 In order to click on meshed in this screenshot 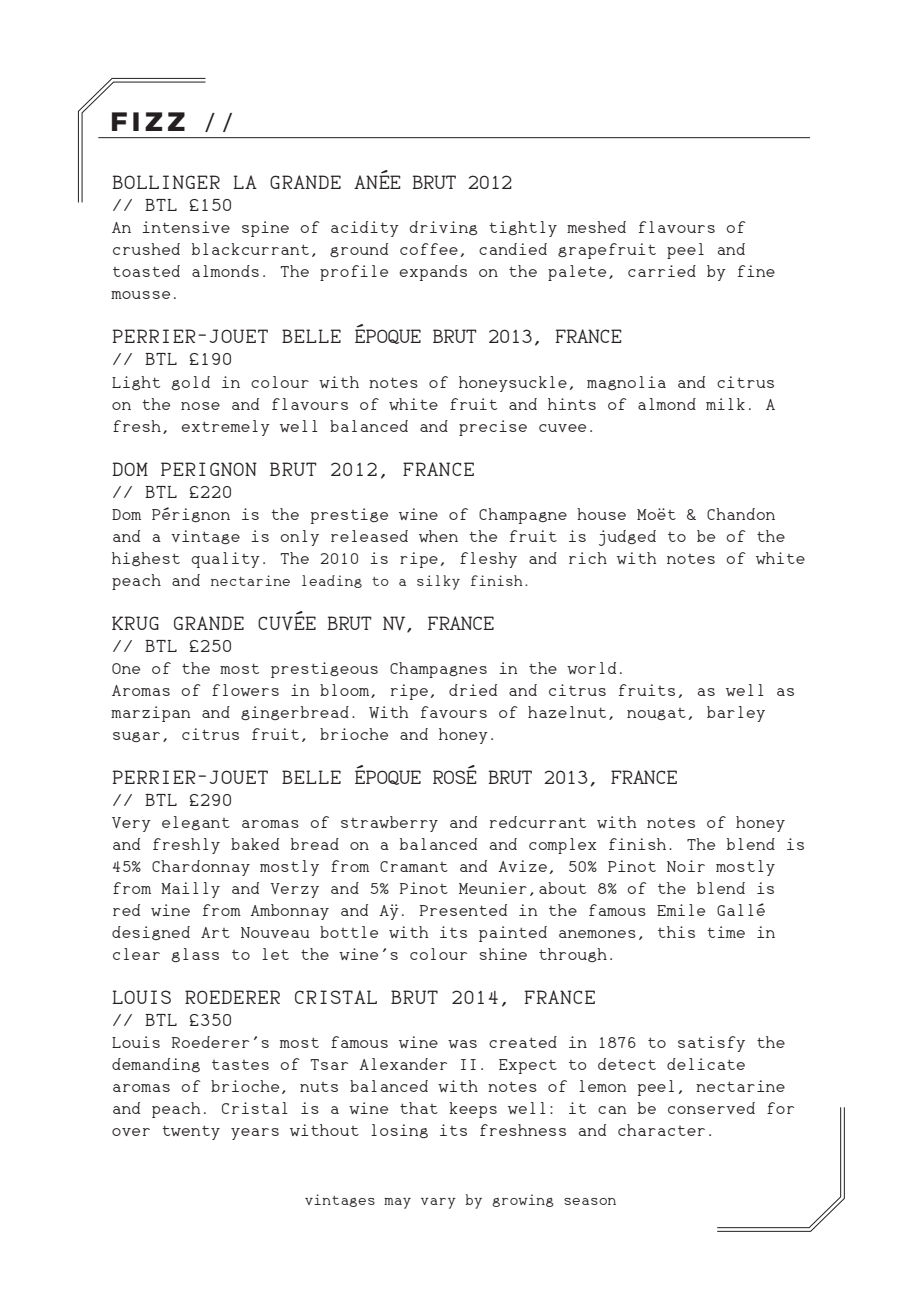, I will do `click(596, 227)`.
